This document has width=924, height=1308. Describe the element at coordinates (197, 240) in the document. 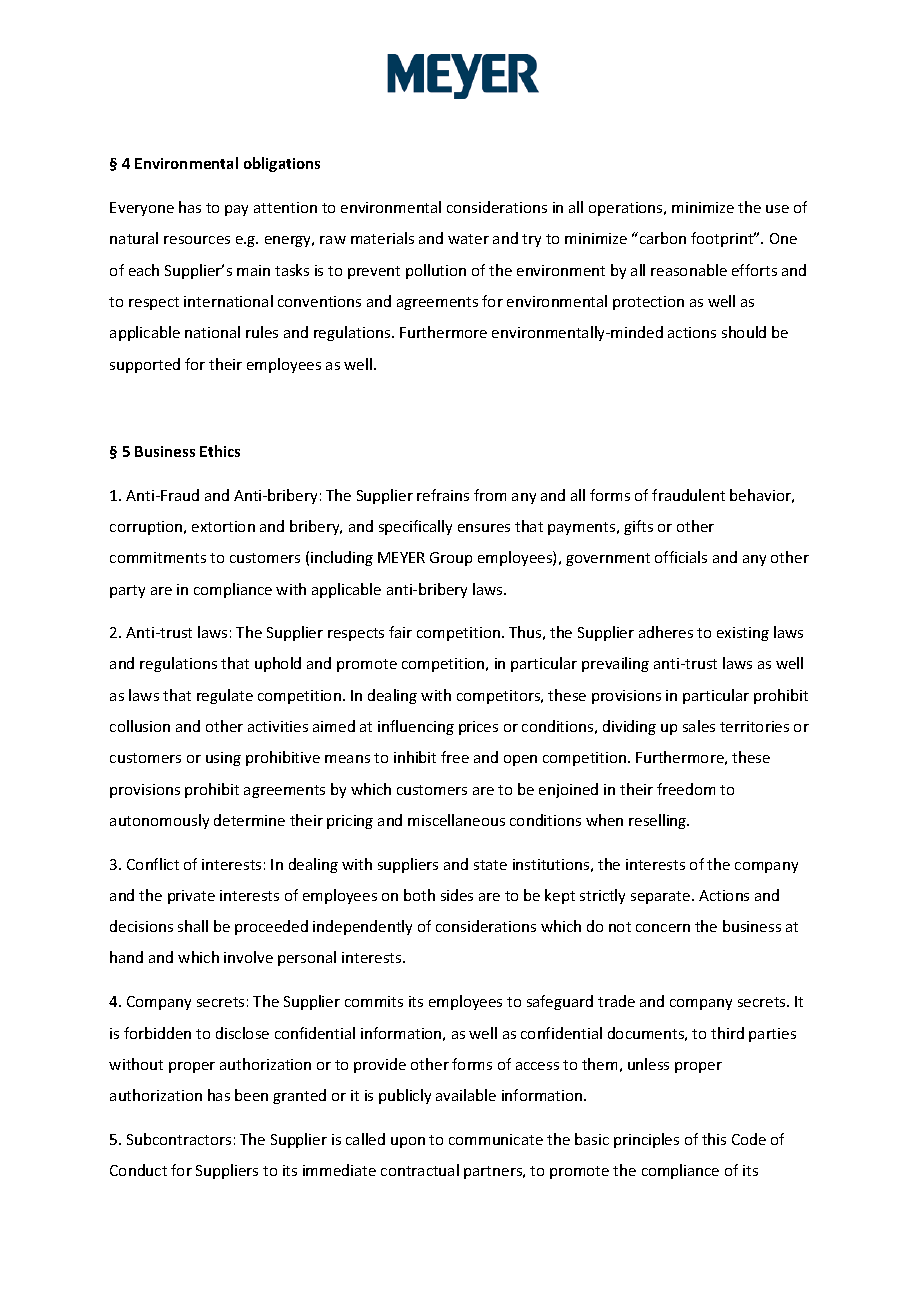

I see `resources` at that location.
